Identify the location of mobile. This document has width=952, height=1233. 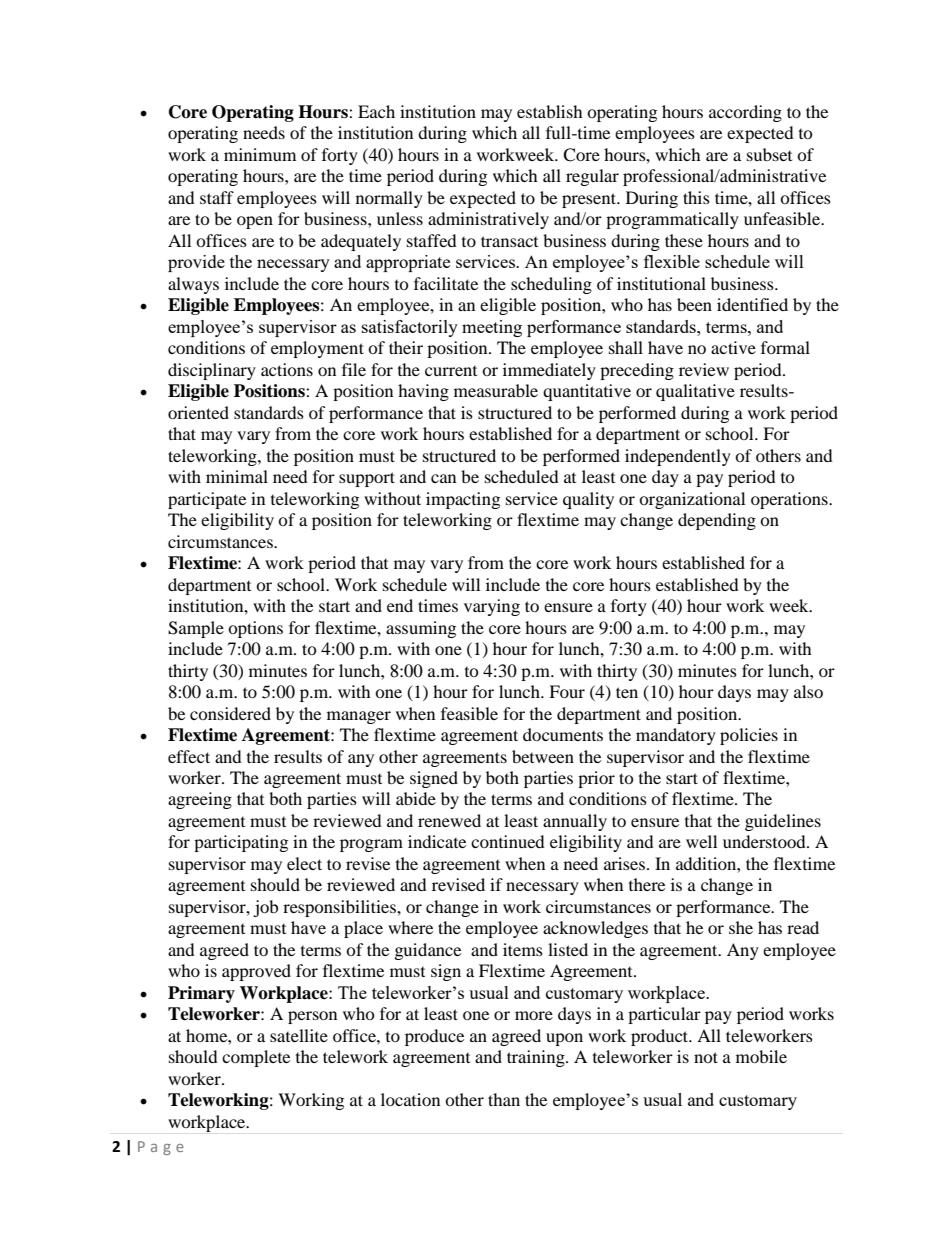
(761, 1056).
